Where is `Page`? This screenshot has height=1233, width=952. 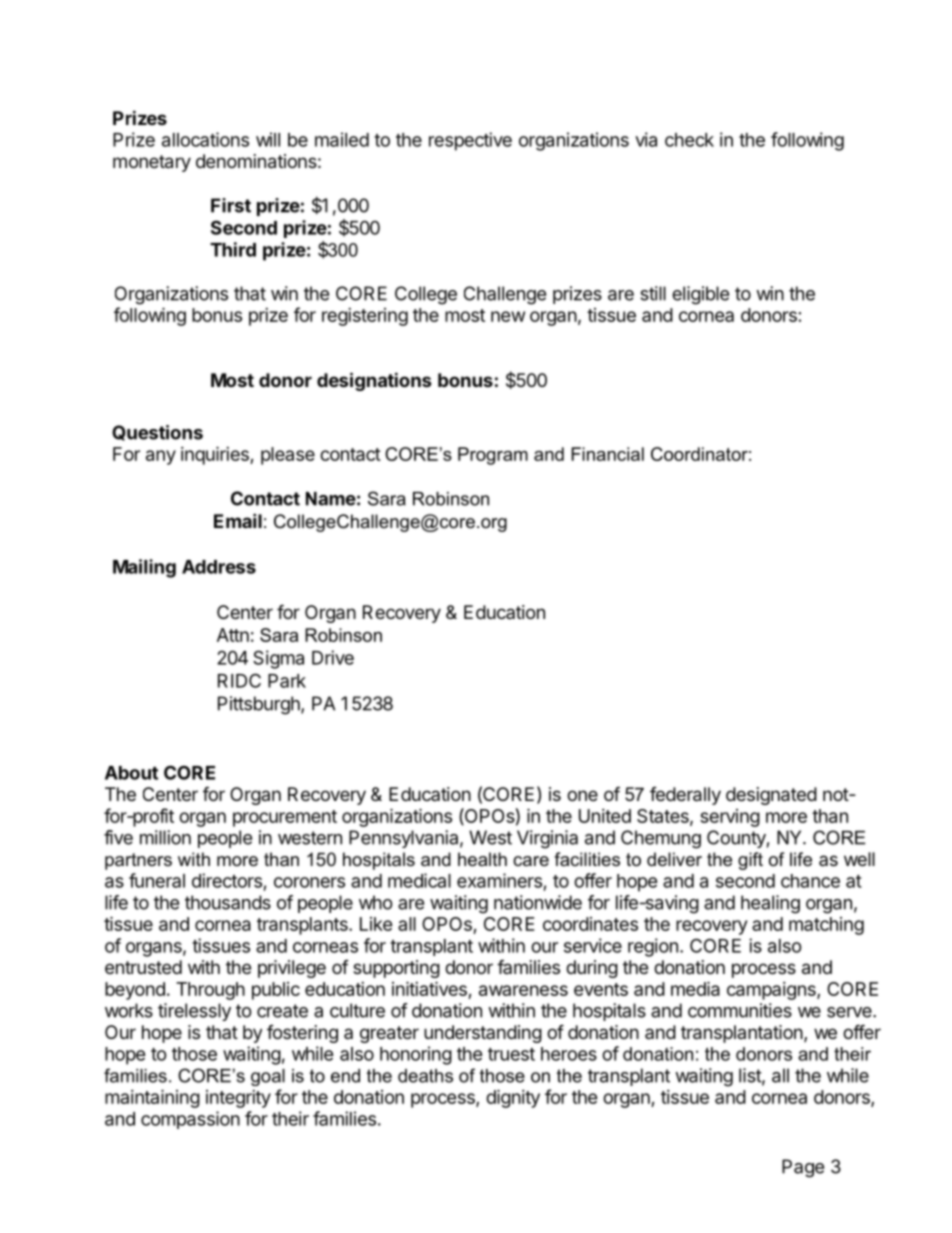 Page is located at coordinates (803, 1168).
